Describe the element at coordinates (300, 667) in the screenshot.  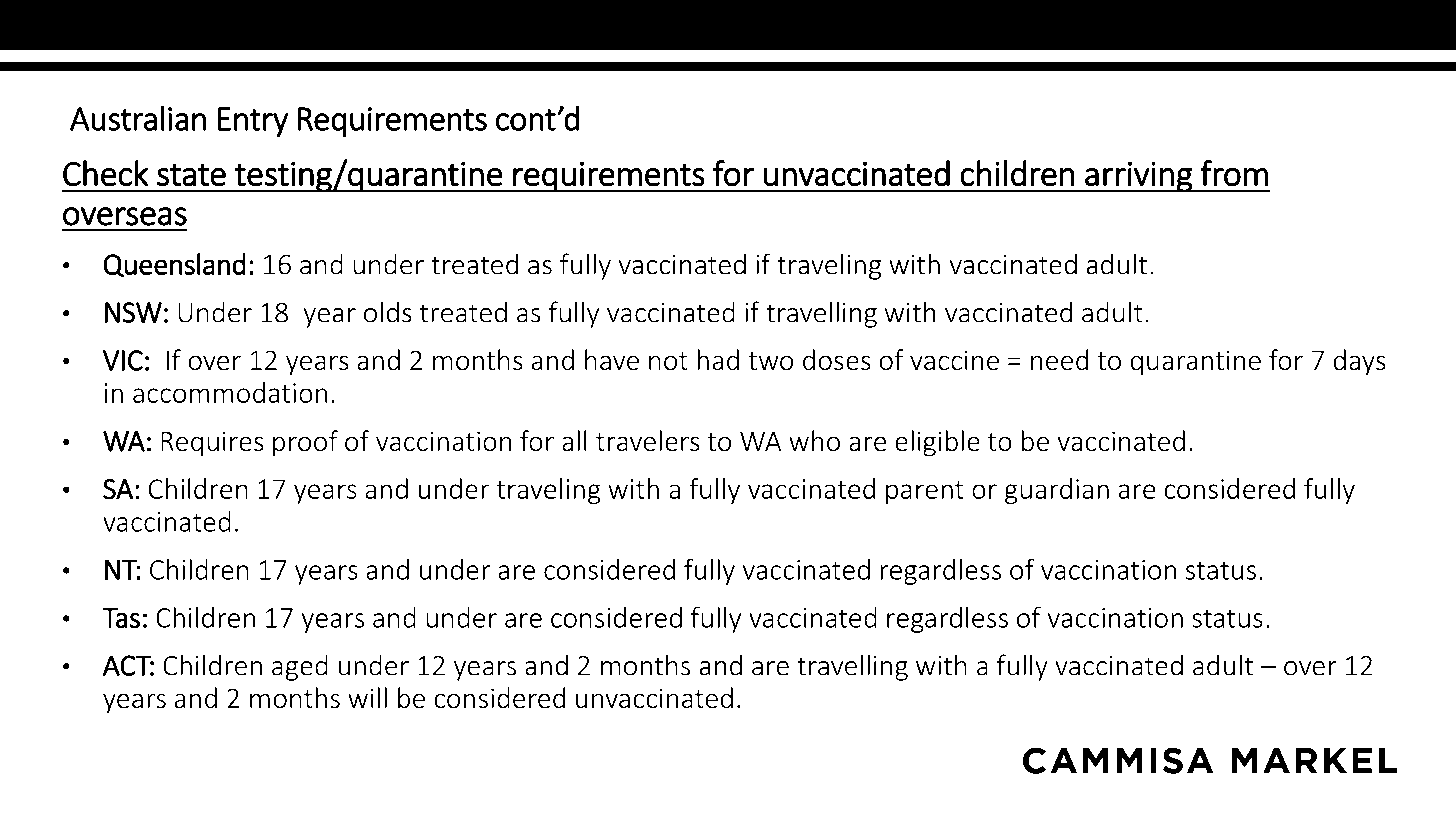
I see `aged` at that location.
